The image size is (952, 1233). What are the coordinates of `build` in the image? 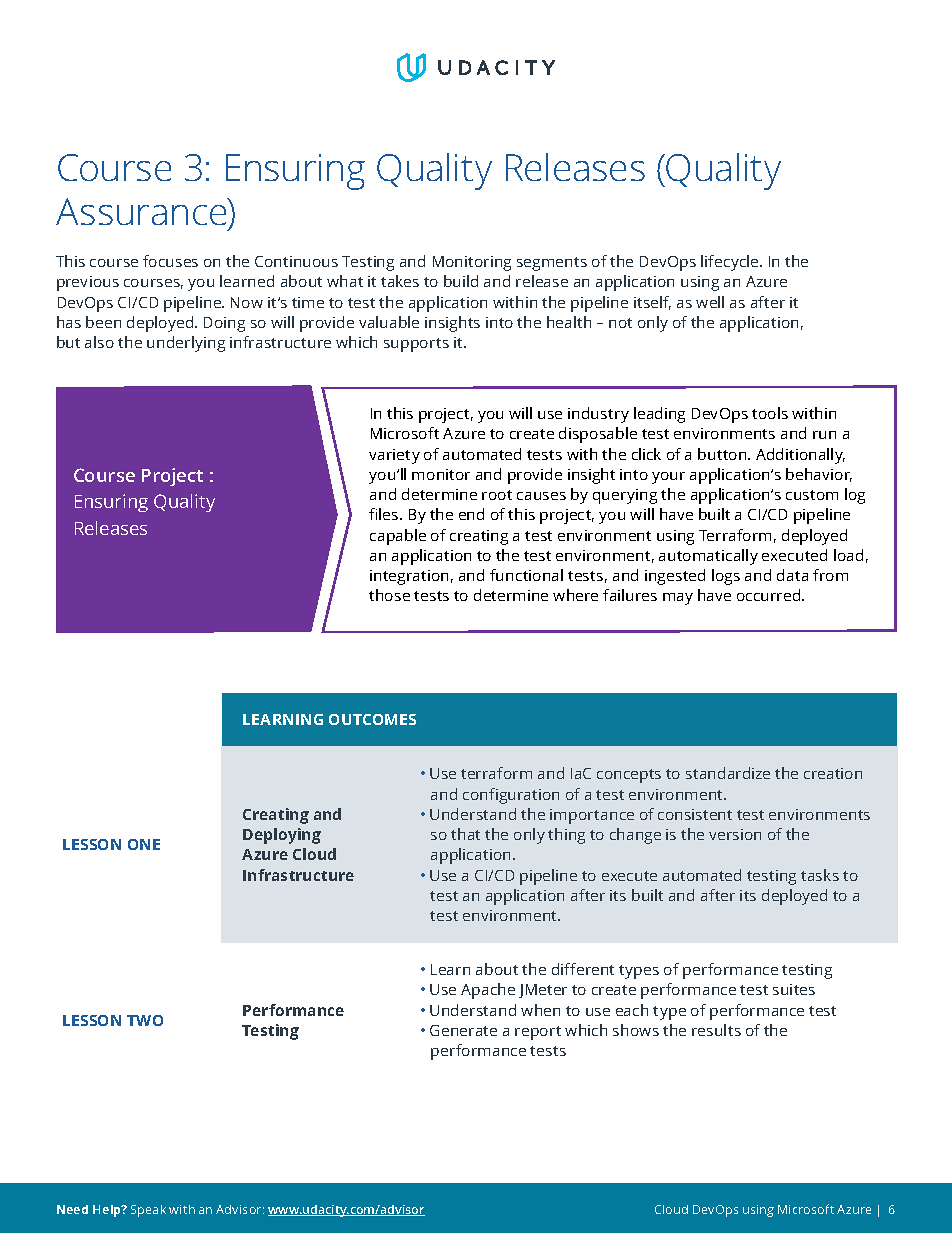 It's located at (461, 281).
